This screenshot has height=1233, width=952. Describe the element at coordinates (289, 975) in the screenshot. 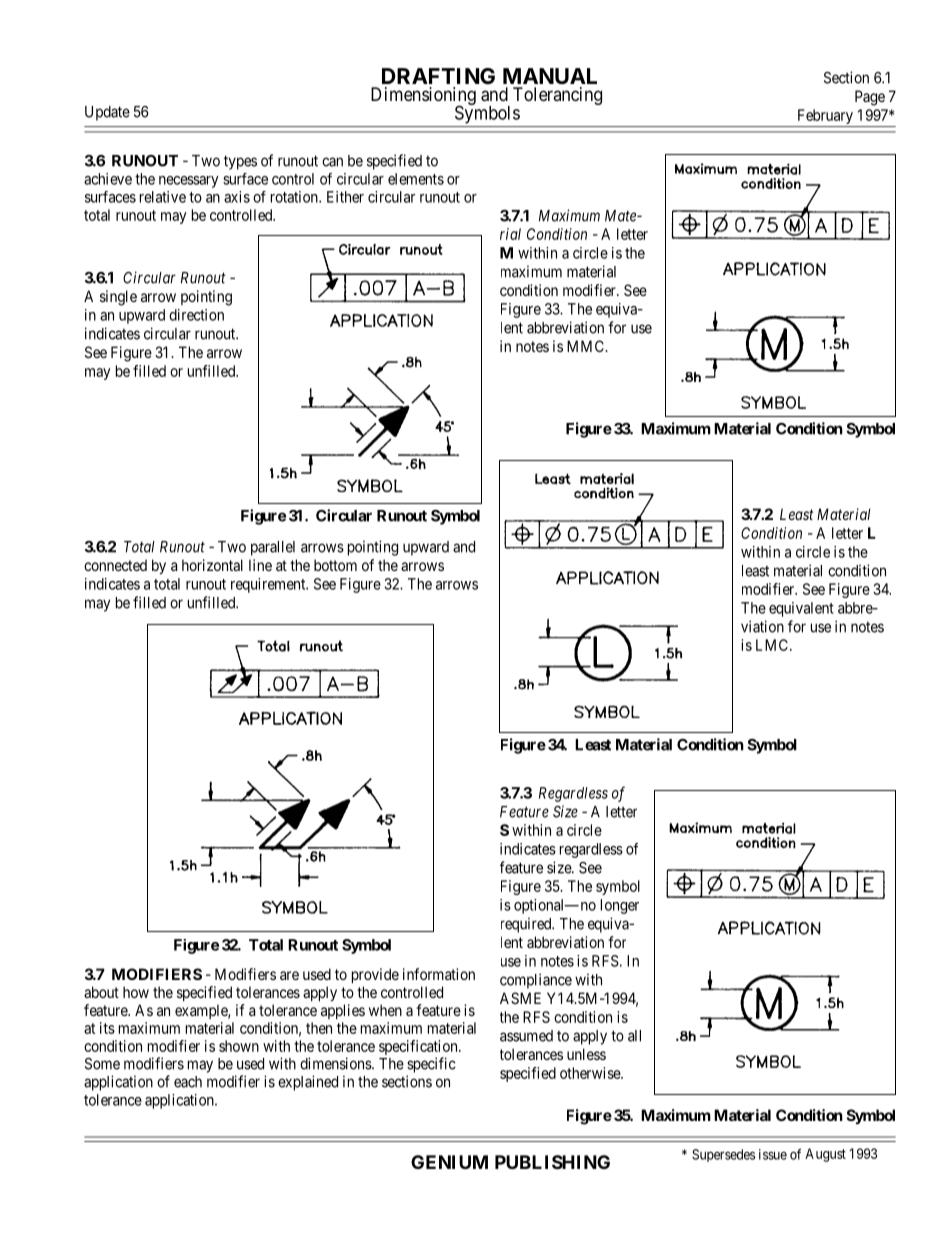

I see `are` at that location.
